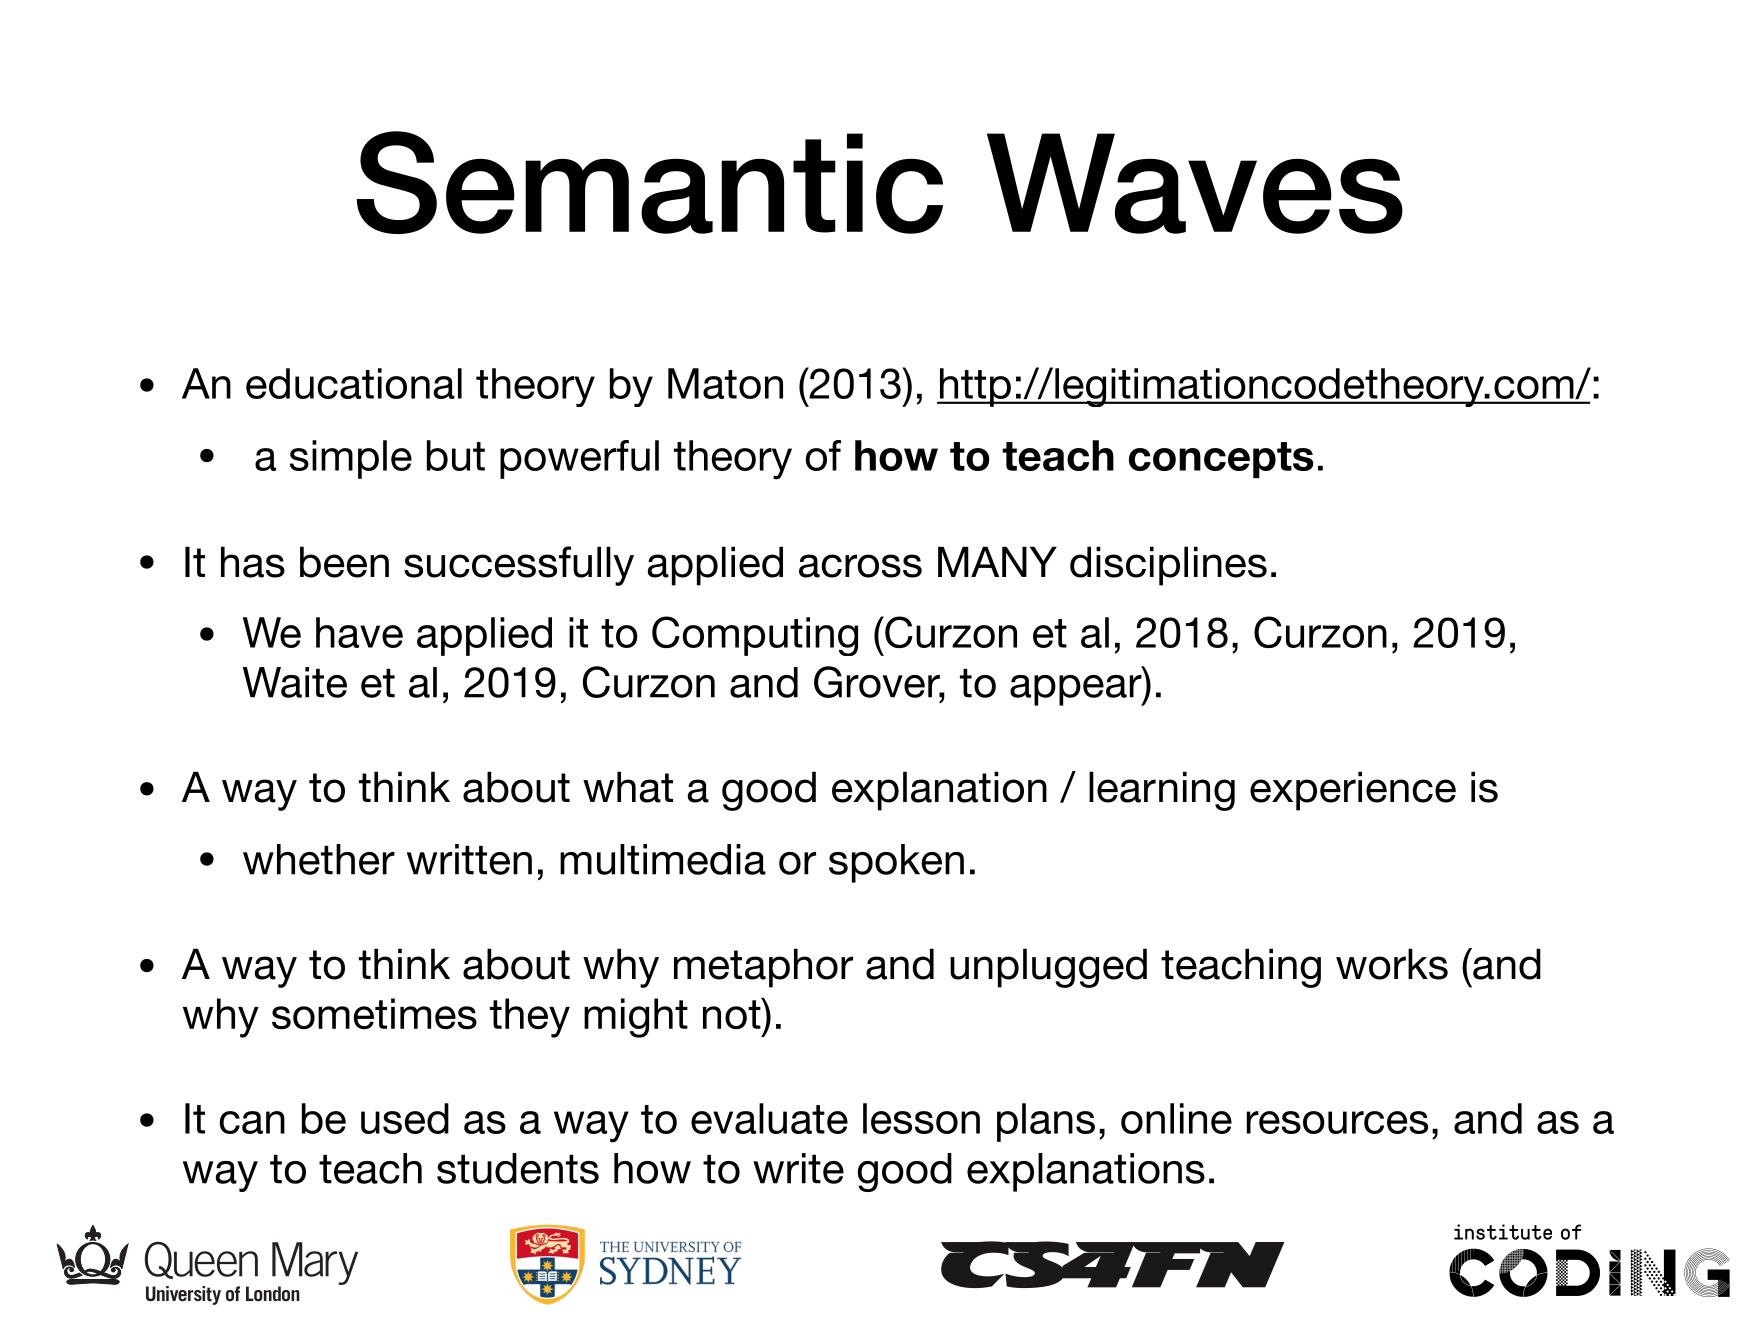 The width and height of the image is (1759, 1319). What do you see at coordinates (896, 863) in the image?
I see `spoken` at bounding box center [896, 863].
